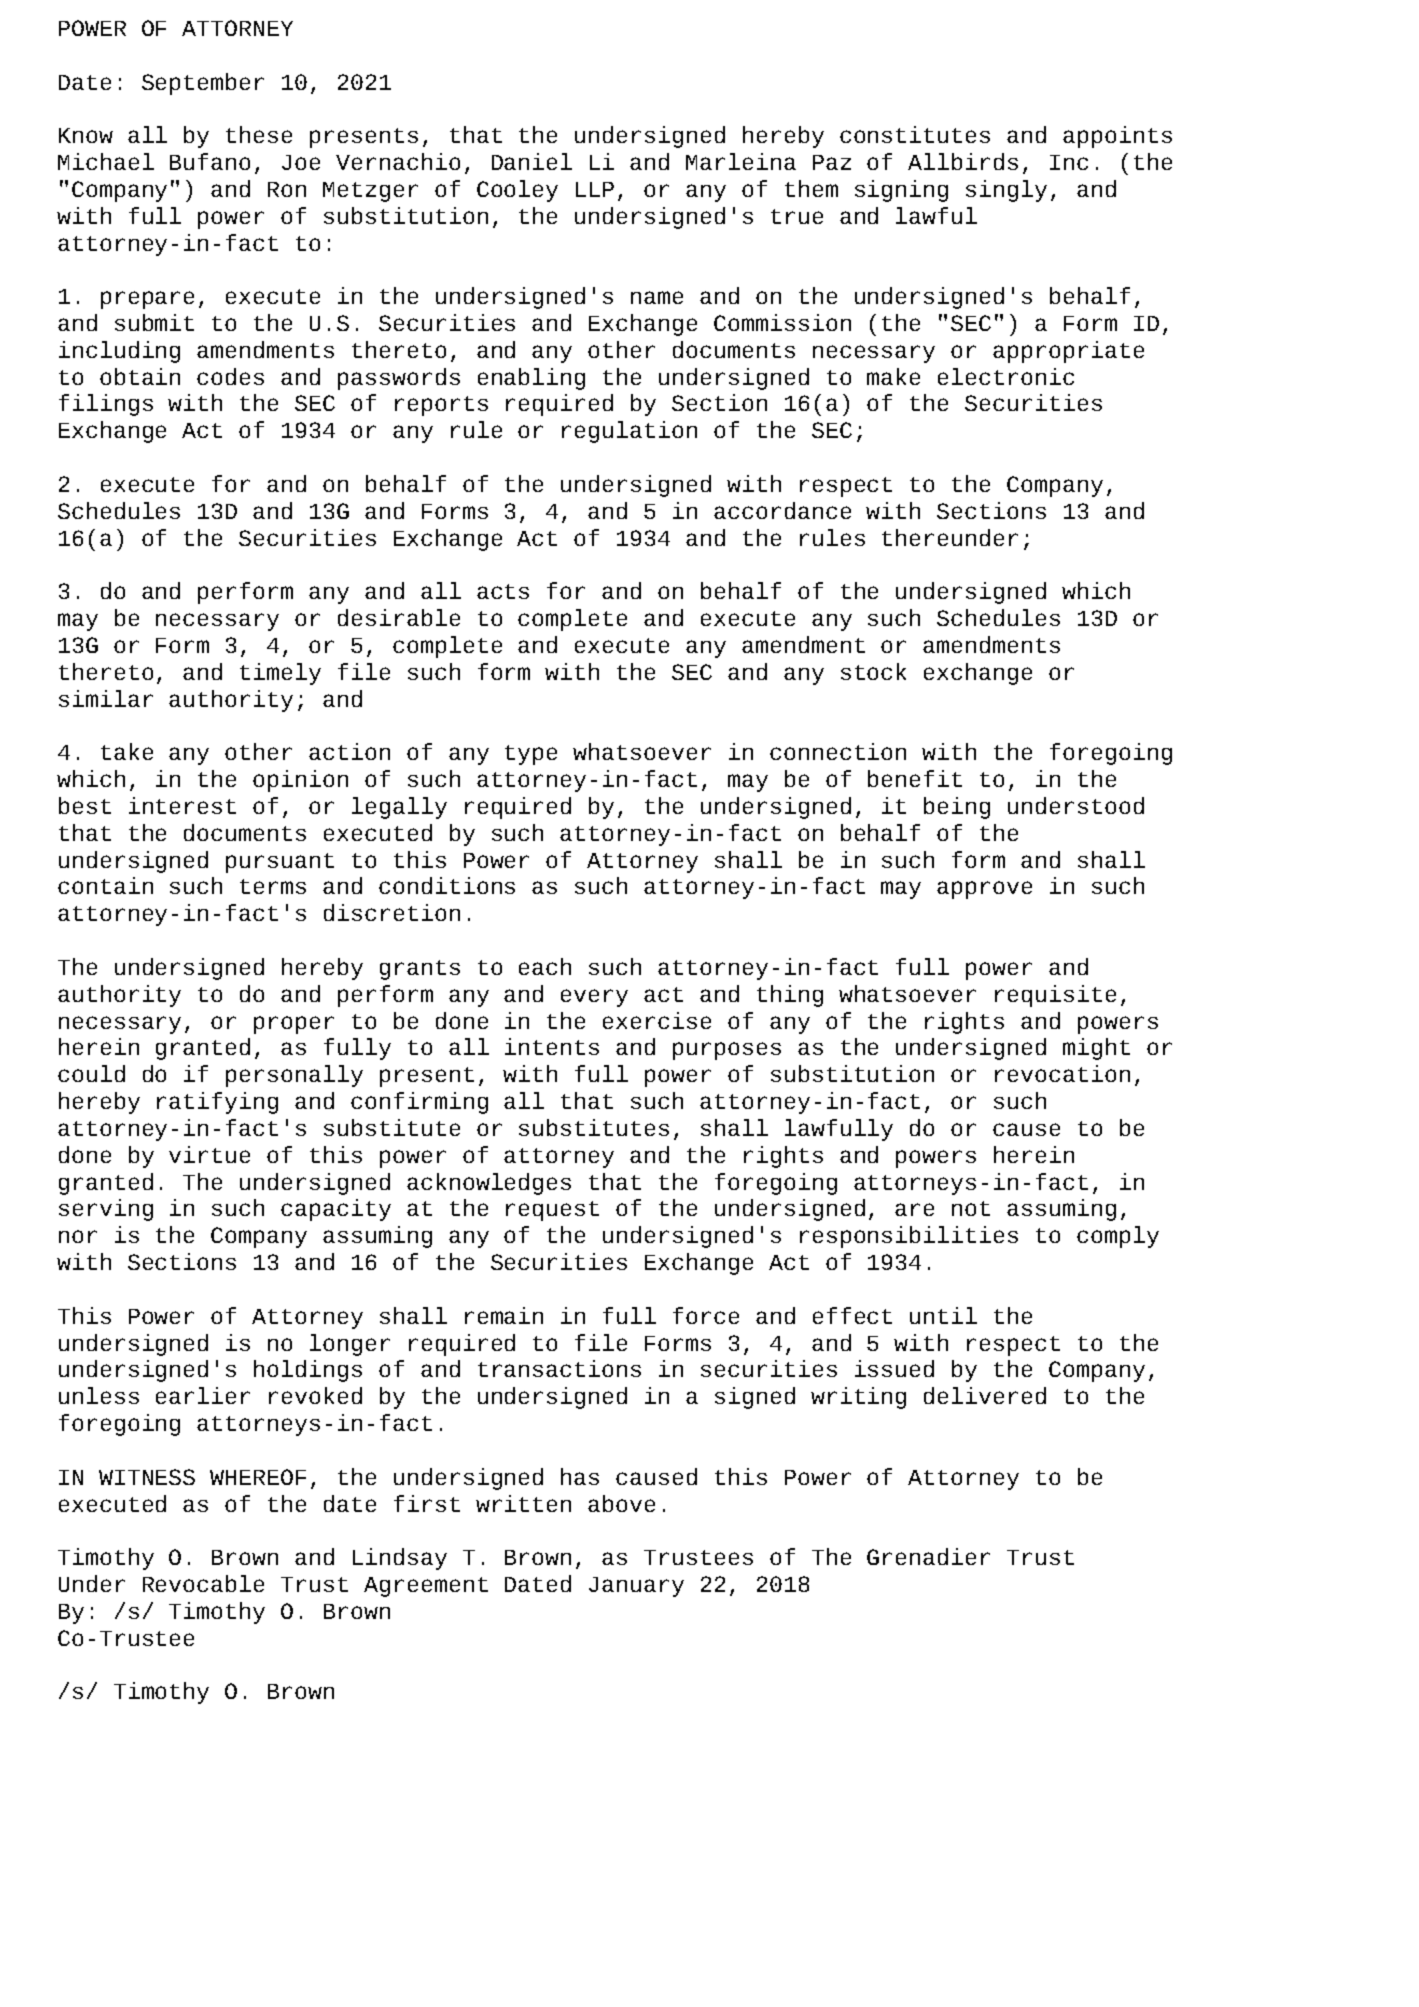 The width and height of the page is (1419, 2007). Describe the element at coordinates (531, 755) in the page. I see `type` at that location.
